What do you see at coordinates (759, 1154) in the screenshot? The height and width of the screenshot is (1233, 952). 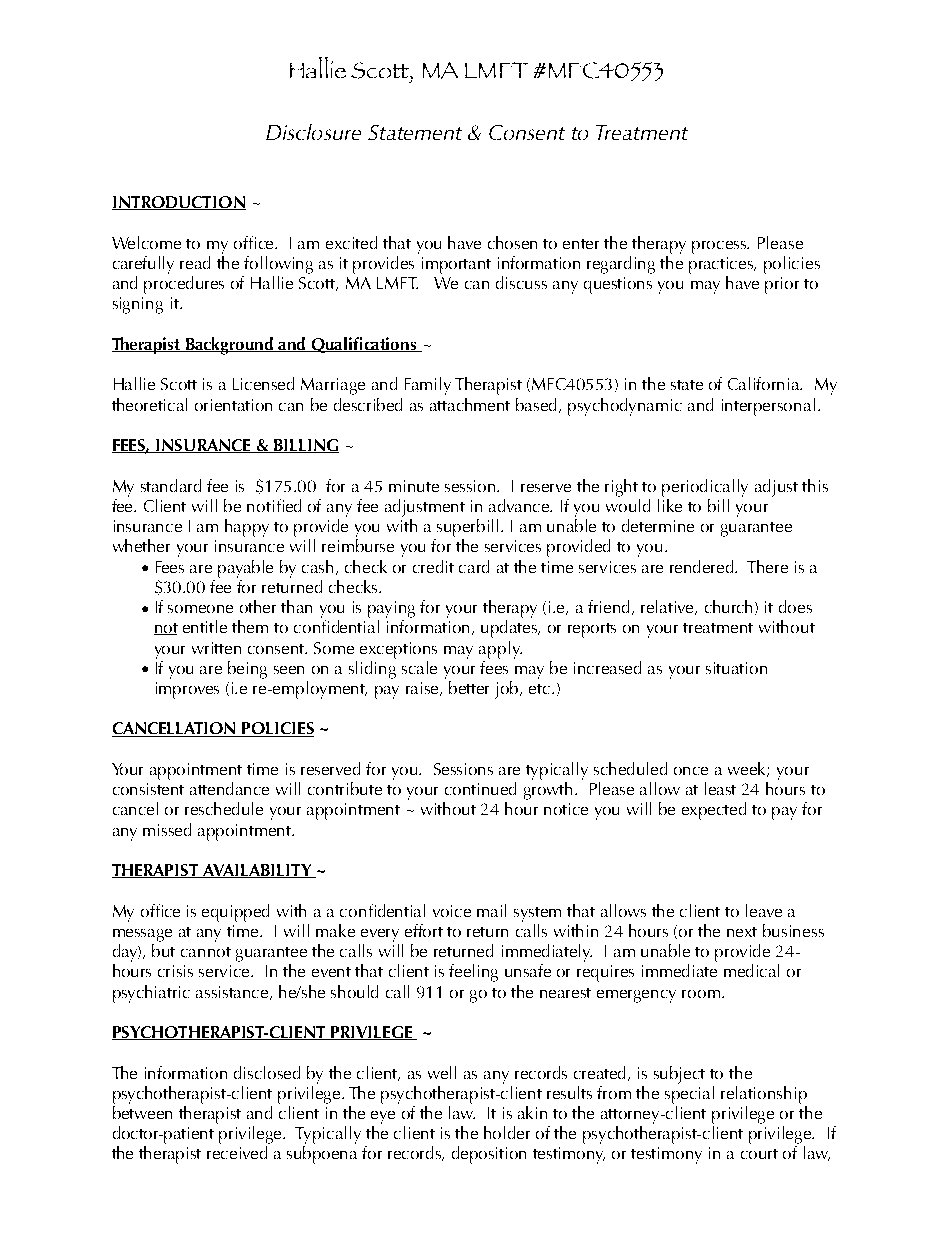 I see `court` at bounding box center [759, 1154].
